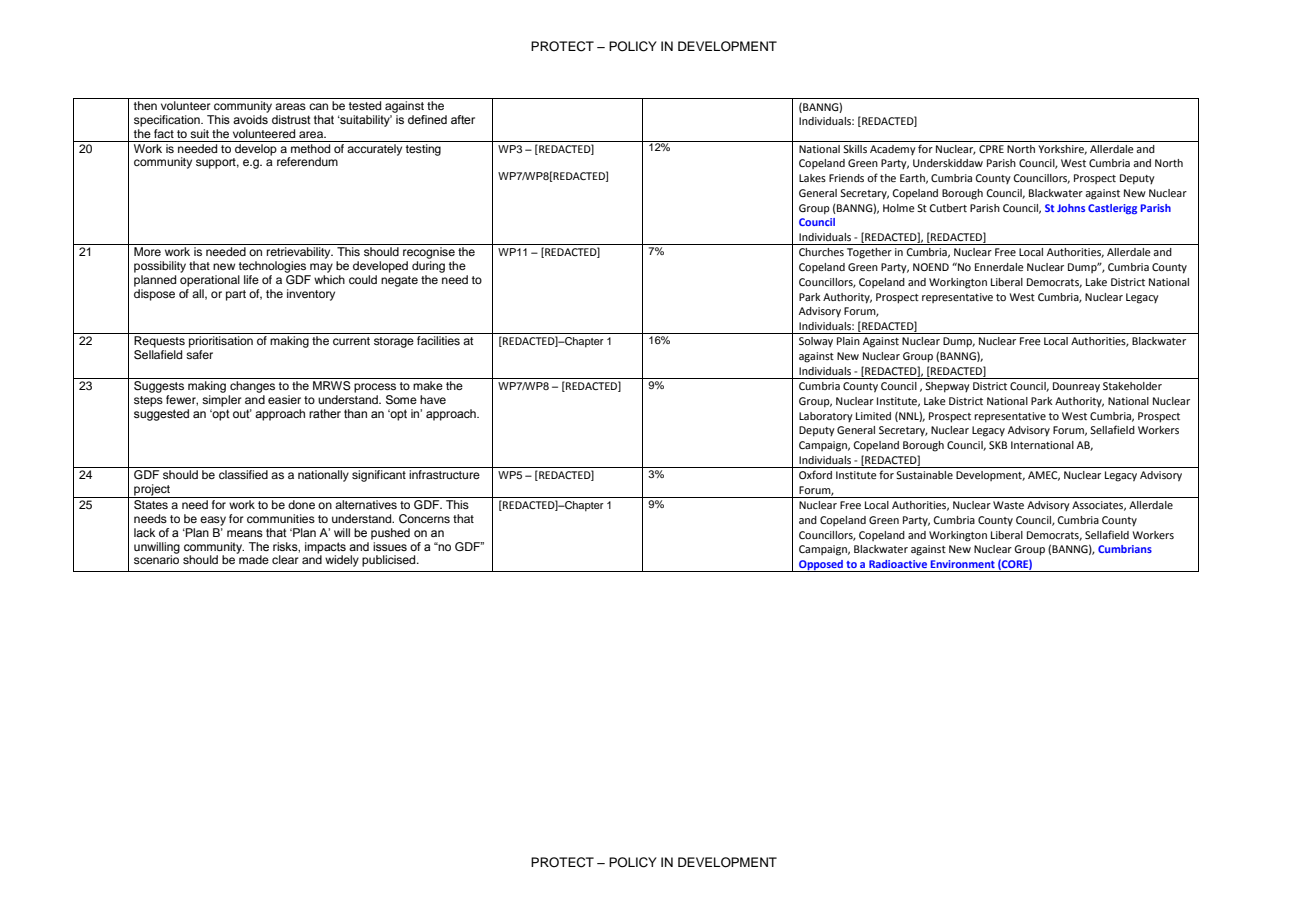  I want to click on impacts, so click(325, 548).
